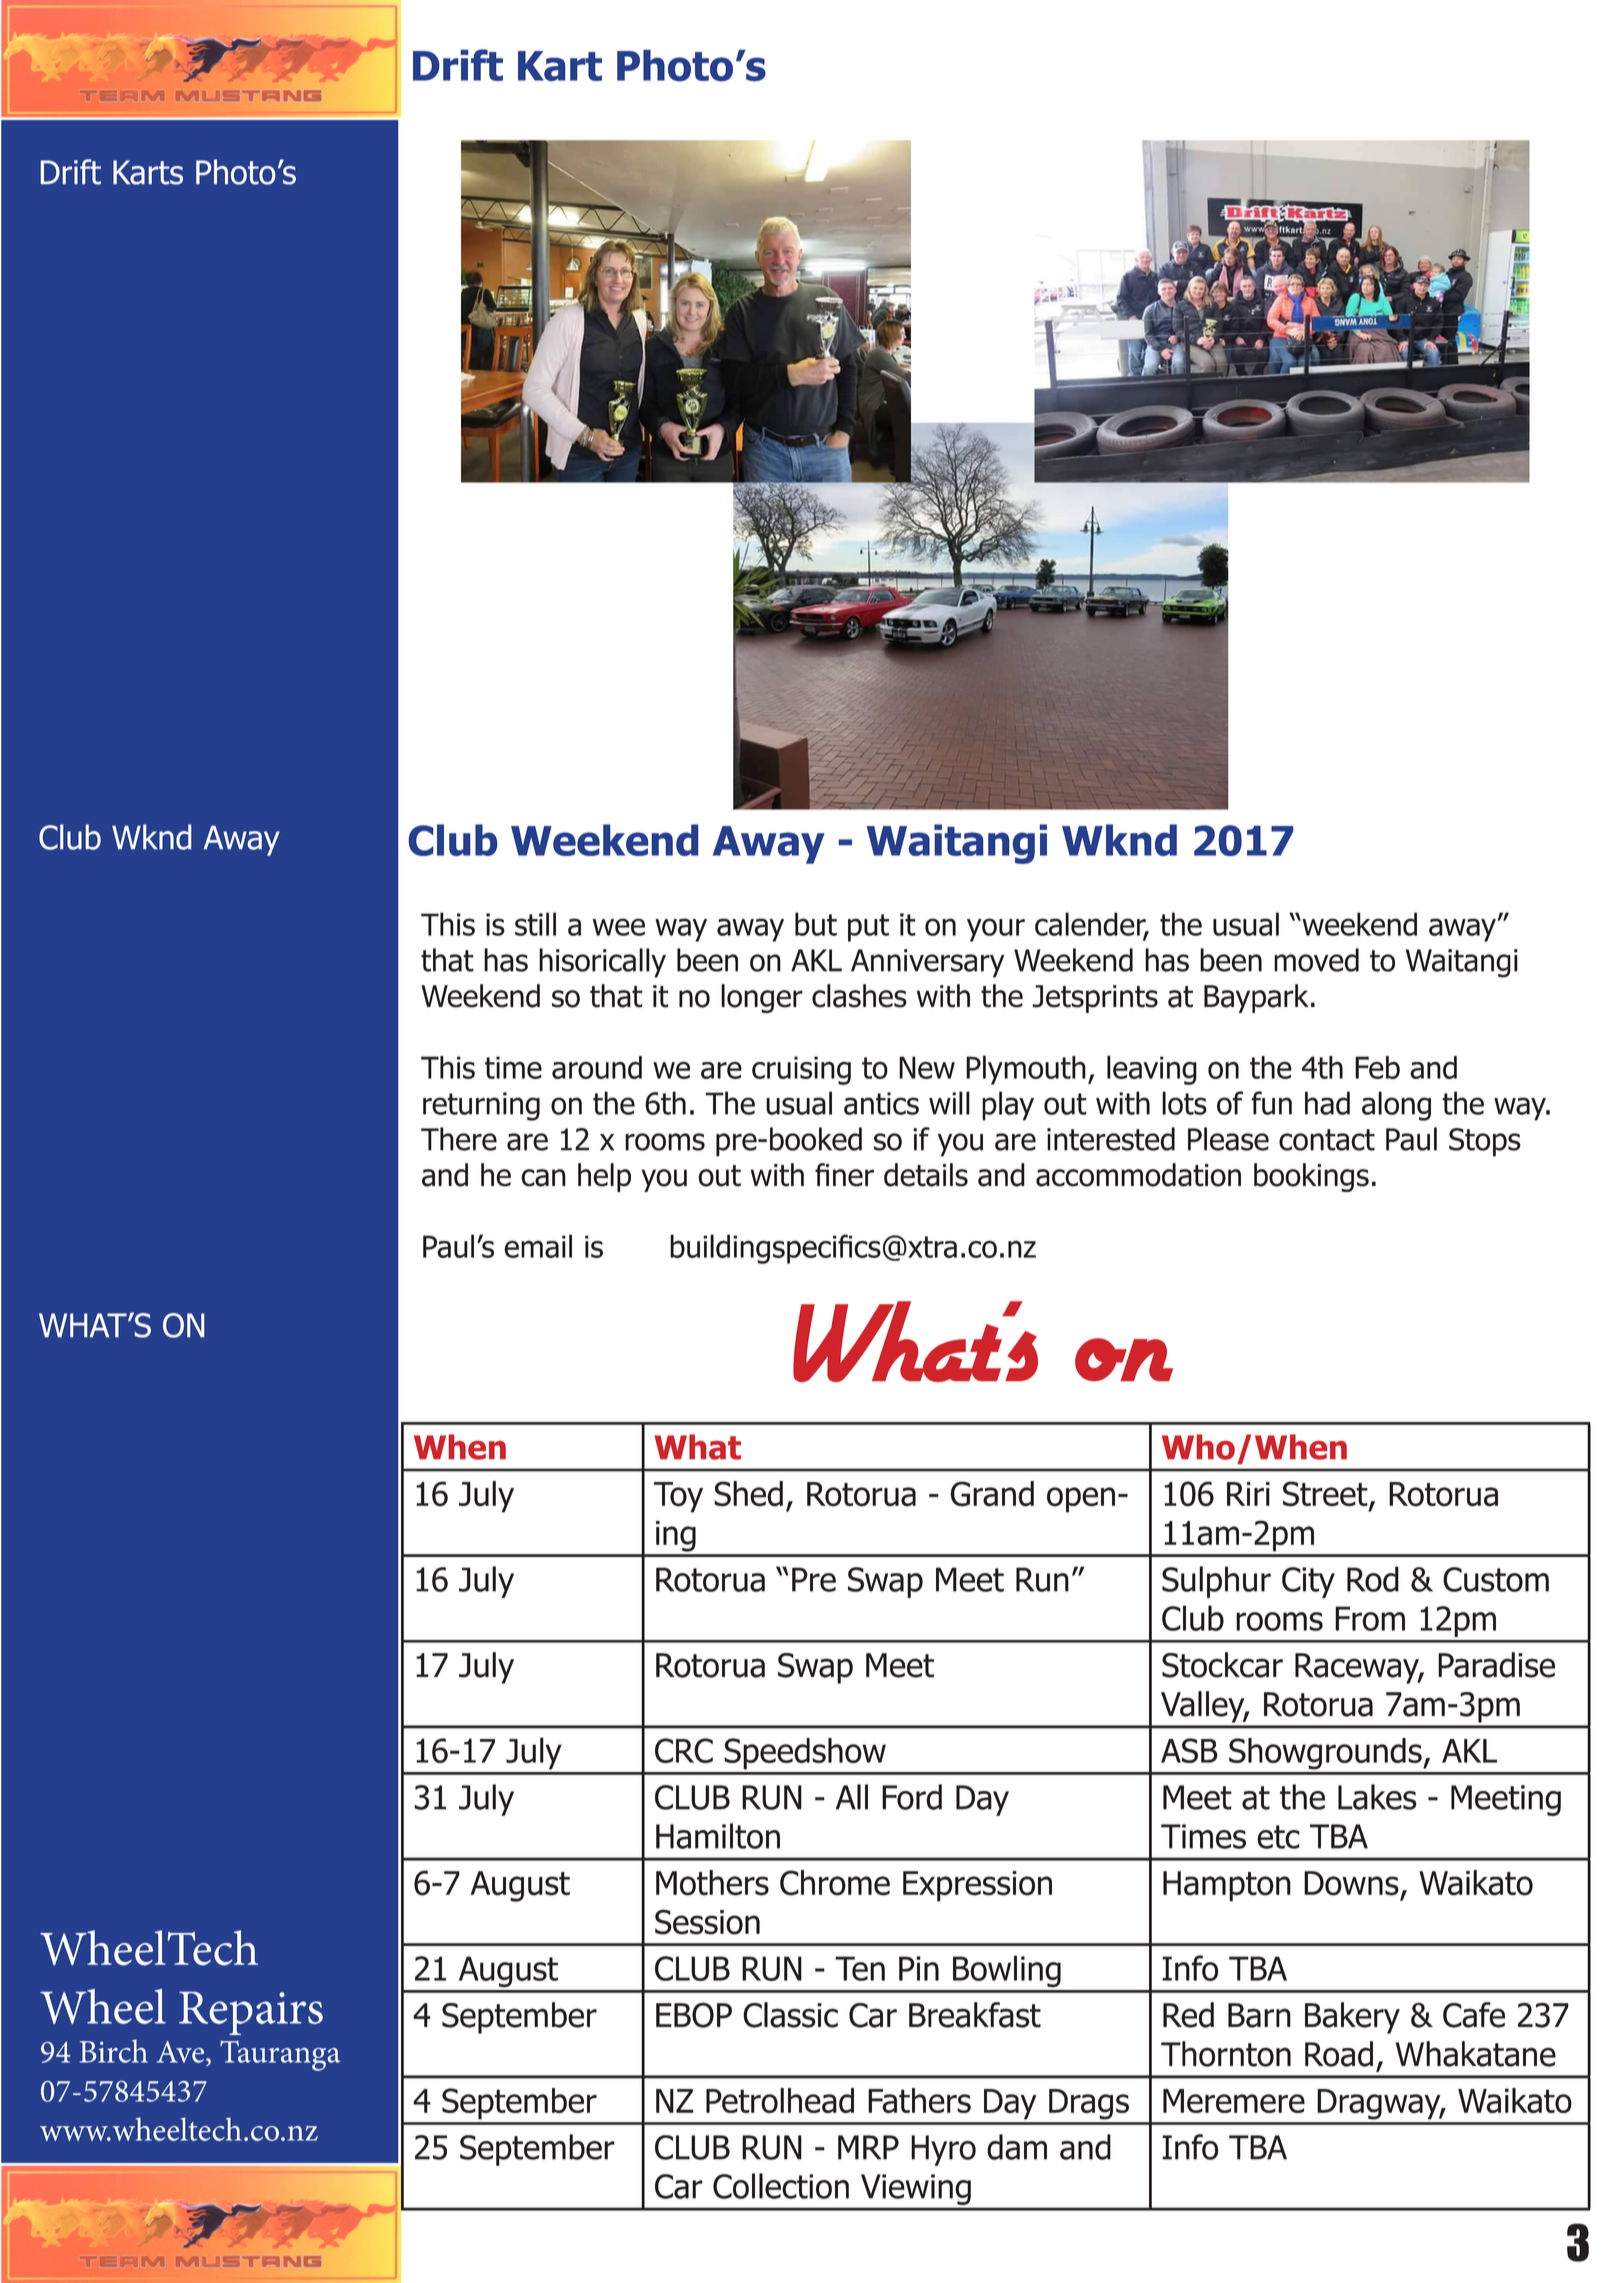  Describe the element at coordinates (816, 924) in the image. I see `but` at that location.
